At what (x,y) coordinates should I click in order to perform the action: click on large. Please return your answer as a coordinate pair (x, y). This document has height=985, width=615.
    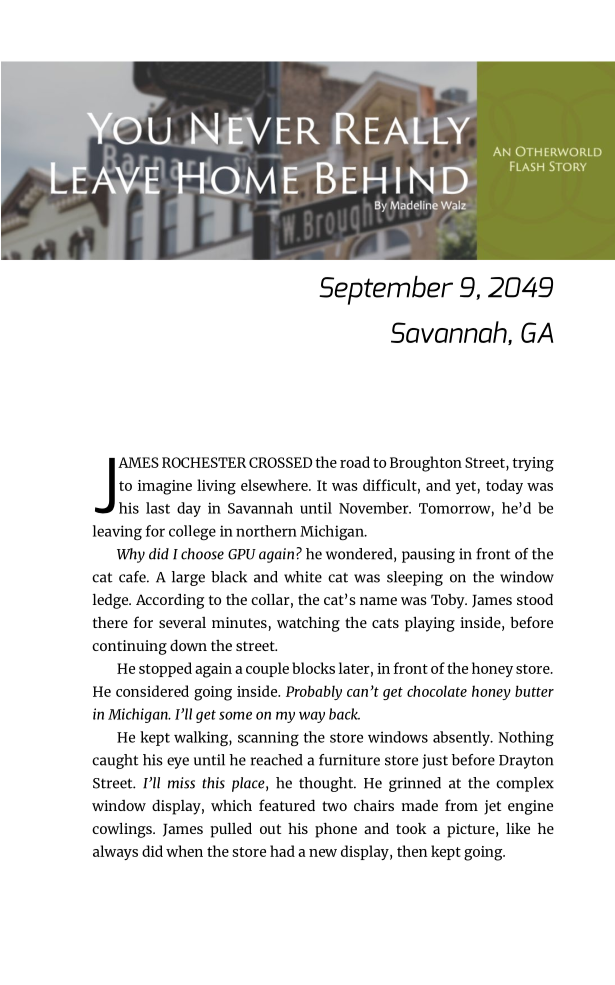
    Looking at the image, I should click on (188, 578).
